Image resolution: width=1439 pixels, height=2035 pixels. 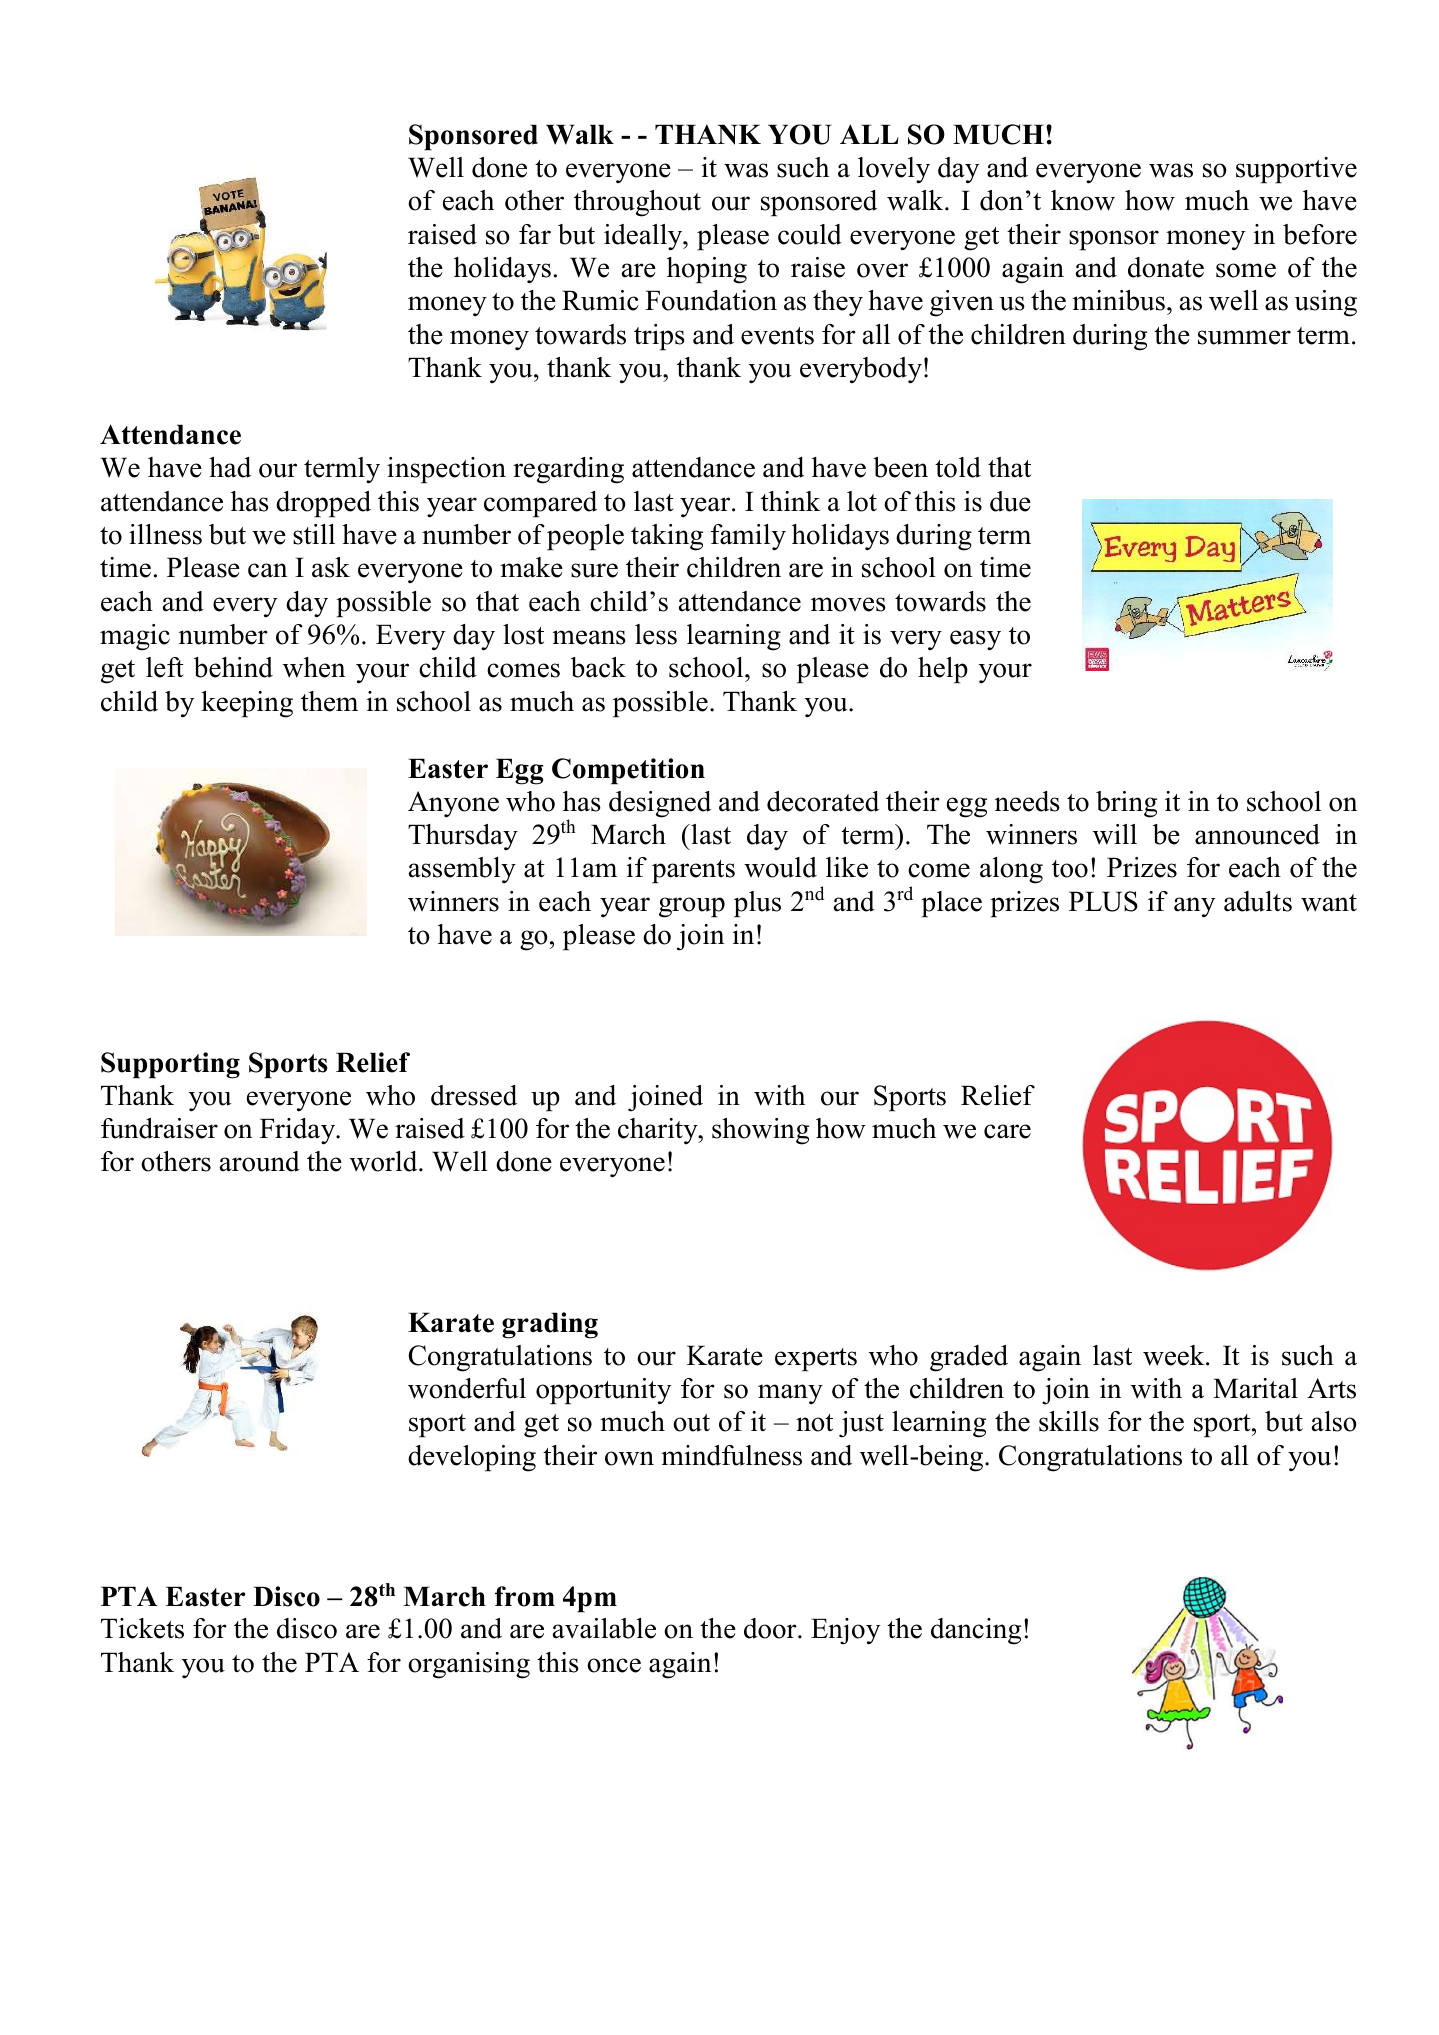 What do you see at coordinates (535, 234) in the screenshot?
I see `far` at bounding box center [535, 234].
